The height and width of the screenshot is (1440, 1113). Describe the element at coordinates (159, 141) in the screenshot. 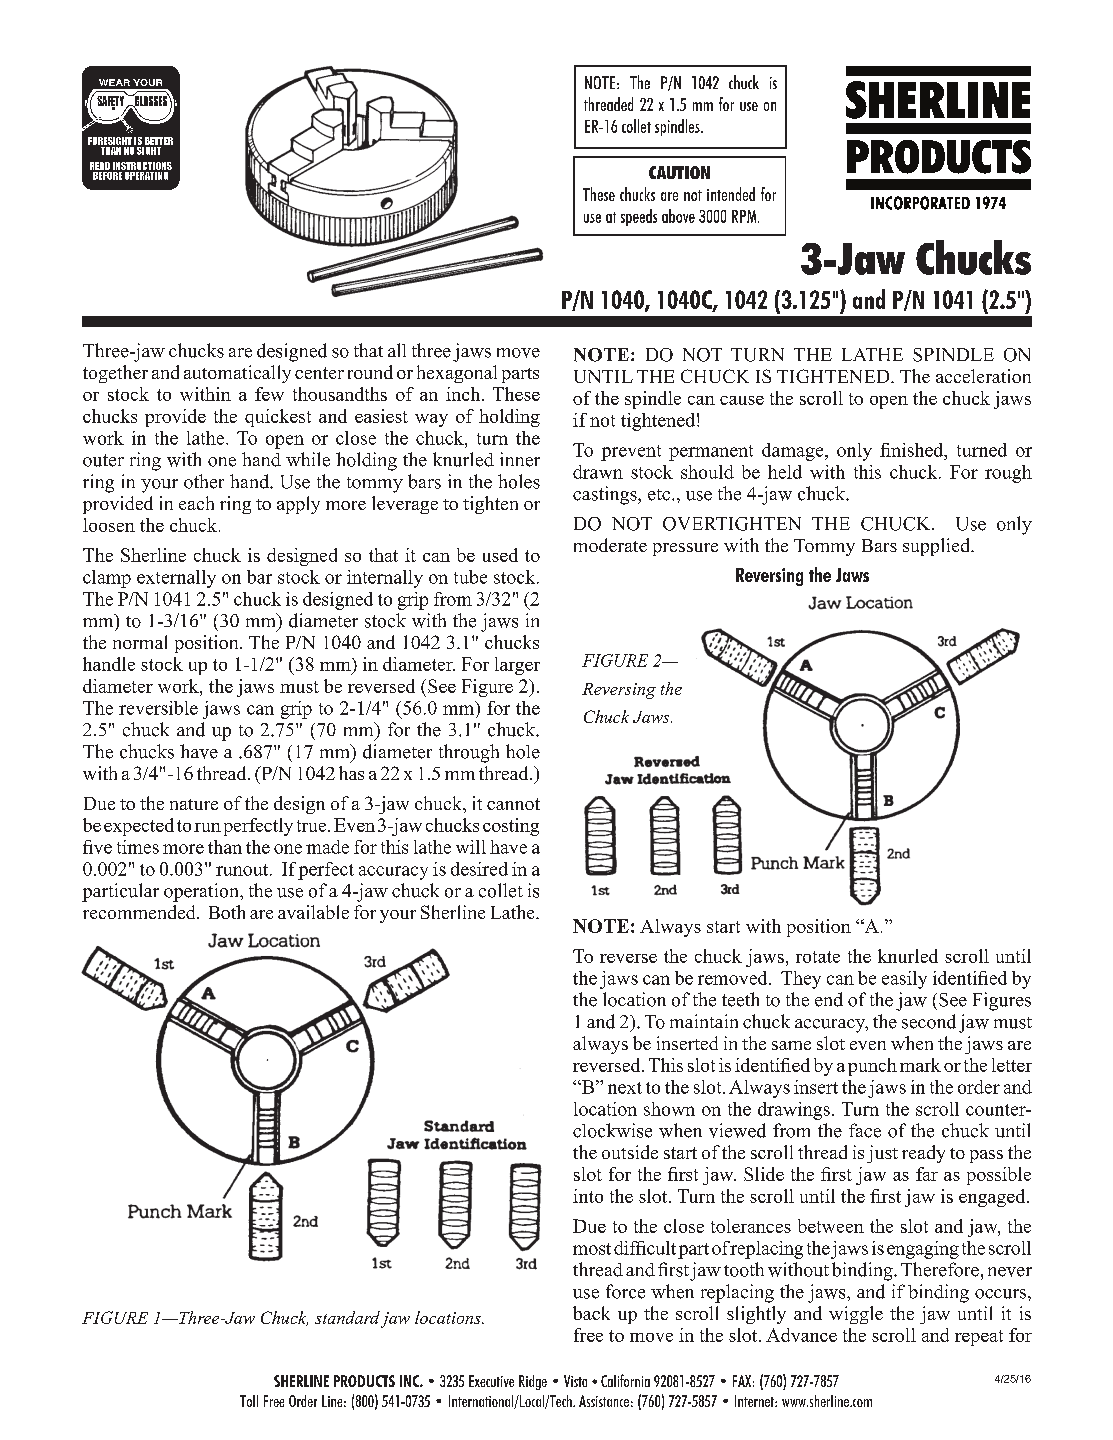

I see `BETTER` at that location.
